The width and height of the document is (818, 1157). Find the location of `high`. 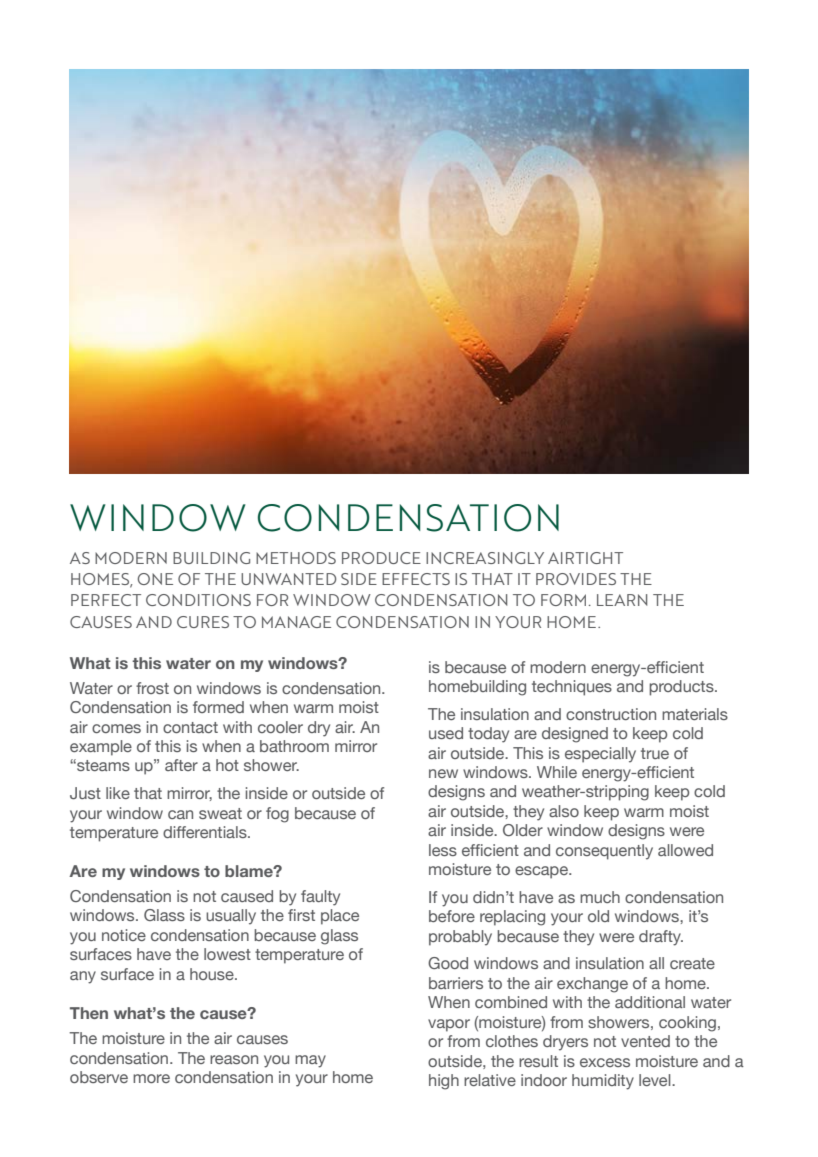

high is located at coordinates (444, 1082).
